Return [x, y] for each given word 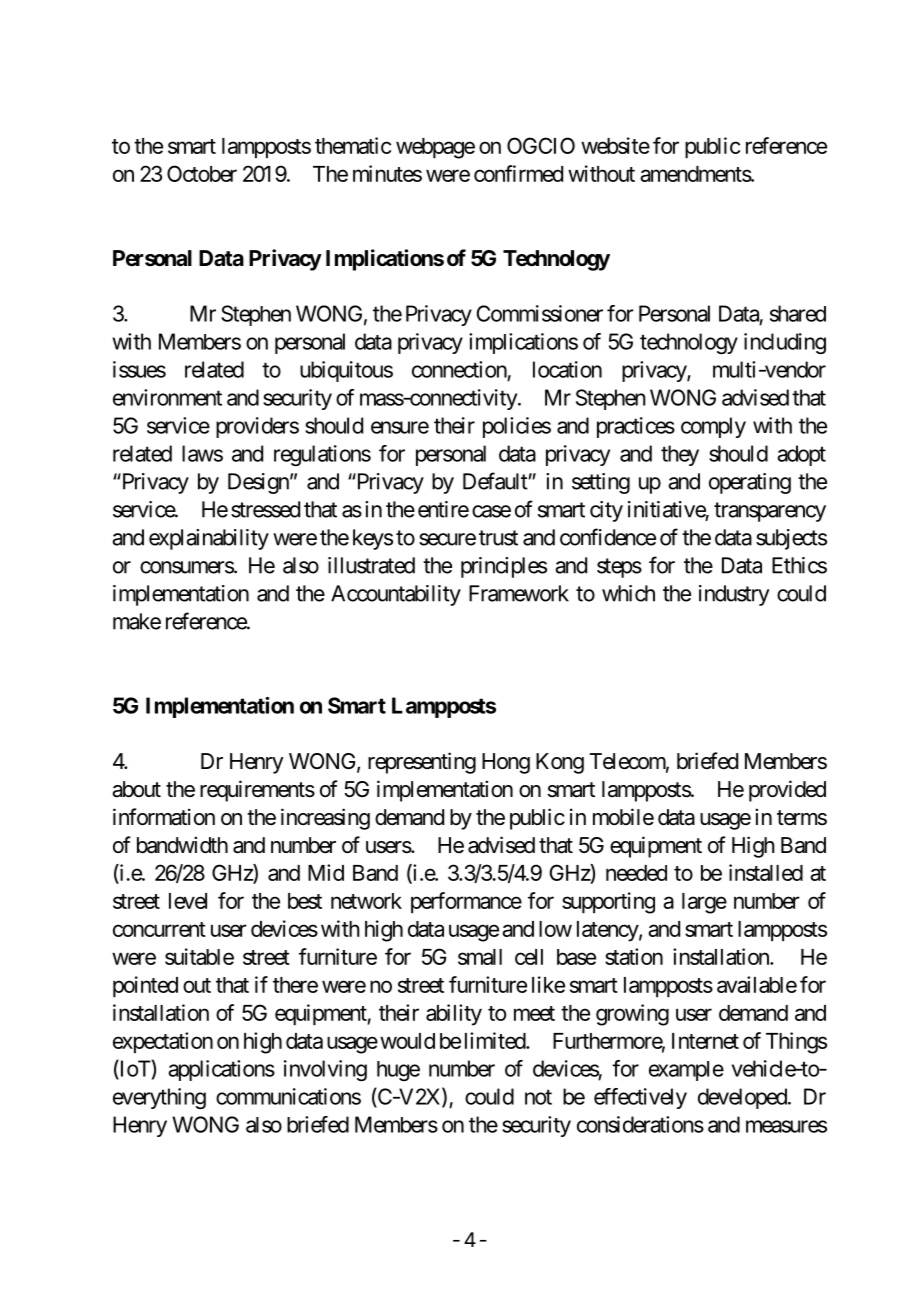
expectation [163, 1043]
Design [258, 483]
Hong [506, 763]
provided [787, 791]
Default [495, 481]
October [202, 173]
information [164, 817]
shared [798, 313]
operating [750, 483]
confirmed [518, 173]
